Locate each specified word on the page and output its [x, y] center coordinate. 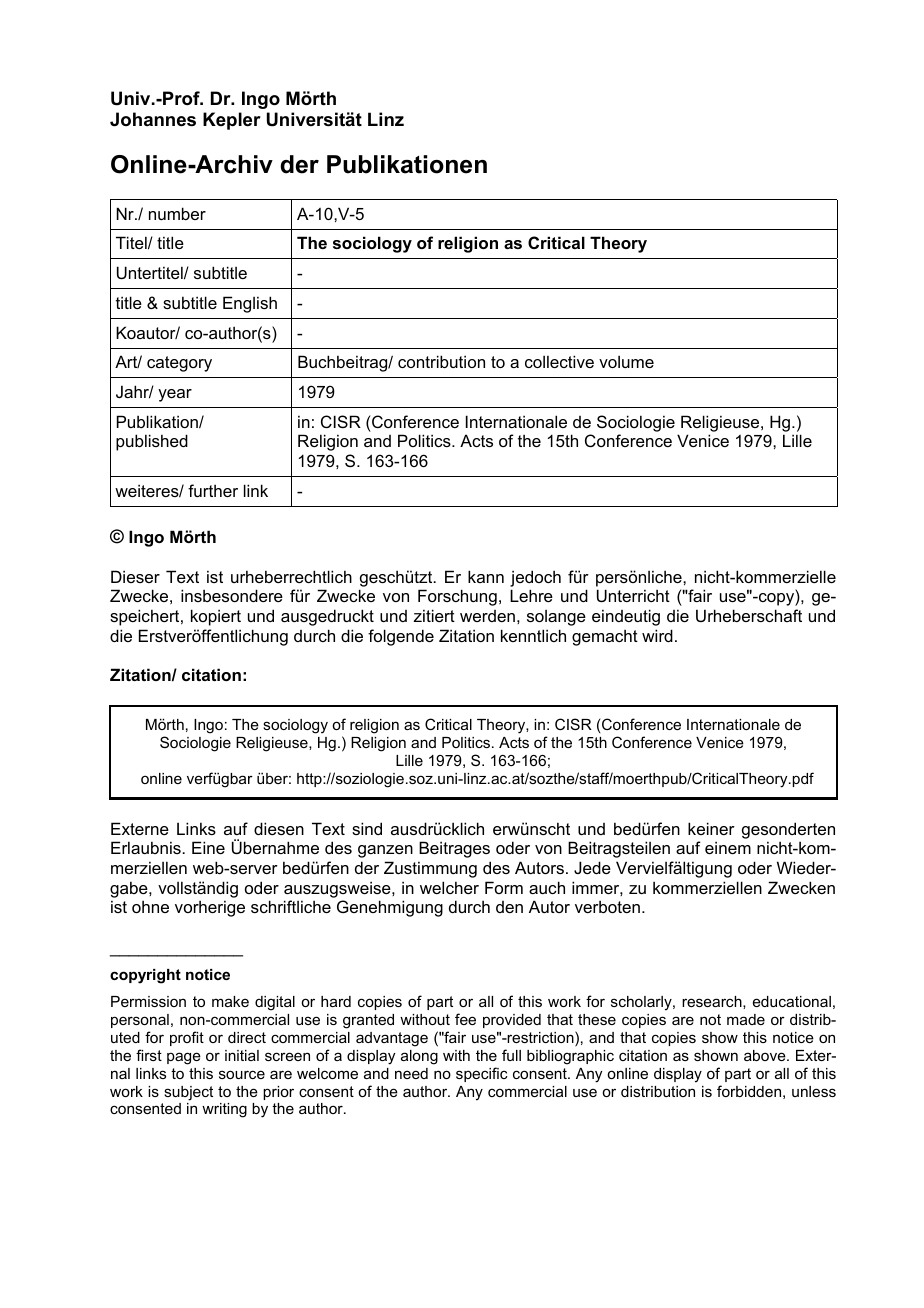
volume [626, 361]
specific [482, 1074]
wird [657, 635]
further [213, 490]
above [766, 1055]
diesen [279, 828]
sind [367, 828]
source [242, 1074]
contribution [441, 361]
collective [559, 361]
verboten [607, 906]
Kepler [232, 121]
